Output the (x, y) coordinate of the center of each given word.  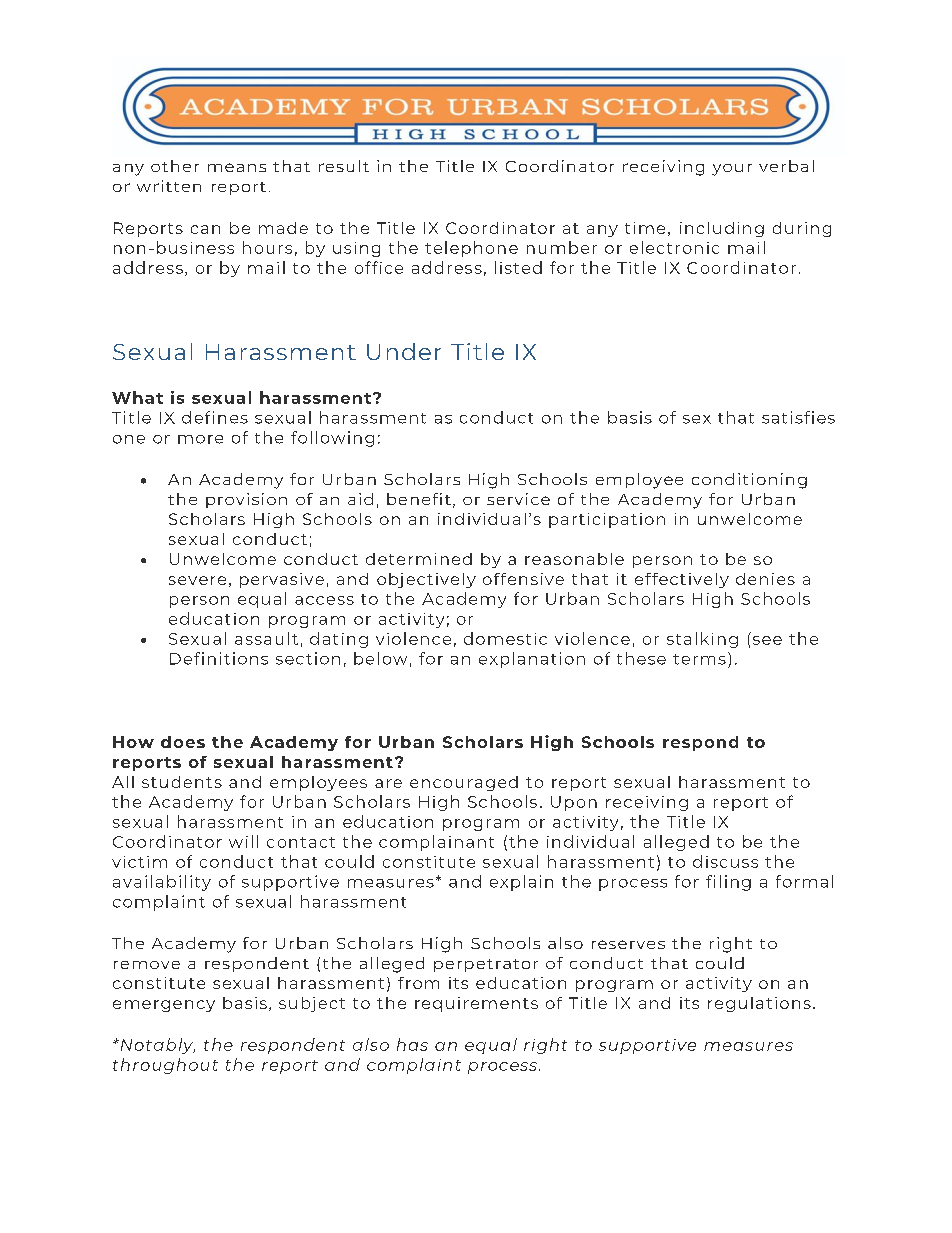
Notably (156, 1046)
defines (215, 417)
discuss (725, 861)
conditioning (749, 481)
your (732, 170)
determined (419, 559)
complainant (436, 843)
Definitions (219, 658)
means (237, 167)
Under (404, 351)
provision (246, 500)
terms (699, 659)
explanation (532, 660)
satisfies (798, 417)
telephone (471, 249)
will (243, 841)
